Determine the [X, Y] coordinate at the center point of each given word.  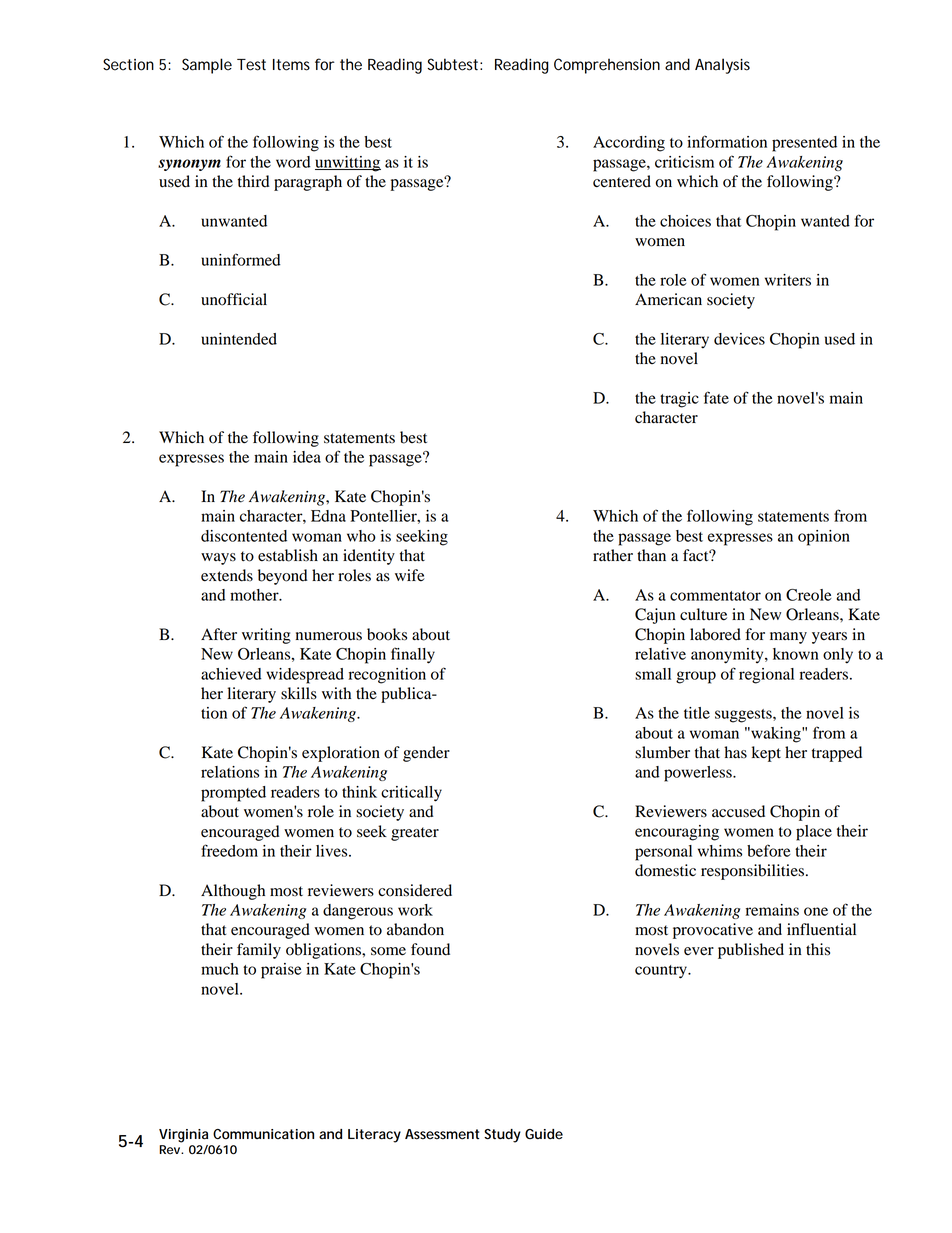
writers [788, 280]
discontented [244, 536]
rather [613, 555]
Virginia [183, 1136]
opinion [824, 538]
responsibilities [754, 872]
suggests [744, 716]
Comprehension [607, 66]
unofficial [234, 299]
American [668, 299]
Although [233, 892]
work [415, 910]
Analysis [722, 66]
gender [426, 754]
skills [299, 693]
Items [291, 65]
